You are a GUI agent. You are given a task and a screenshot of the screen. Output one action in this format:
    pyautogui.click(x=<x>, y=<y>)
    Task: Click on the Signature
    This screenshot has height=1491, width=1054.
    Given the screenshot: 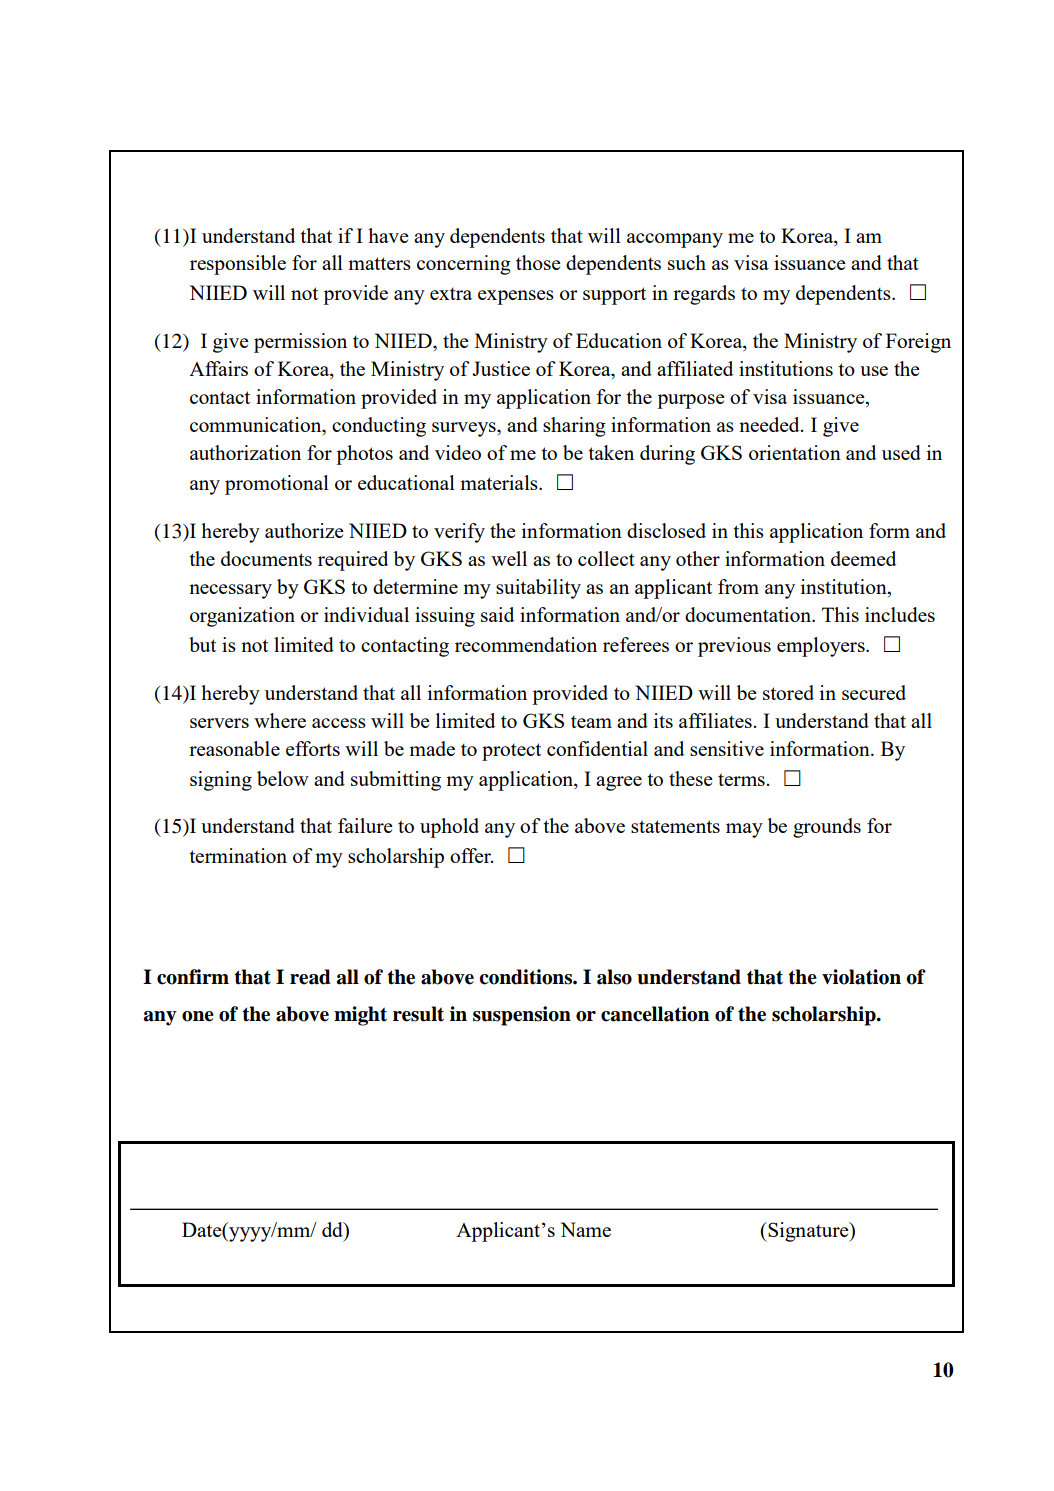 What is the action you would take?
    pyautogui.click(x=808, y=1232)
